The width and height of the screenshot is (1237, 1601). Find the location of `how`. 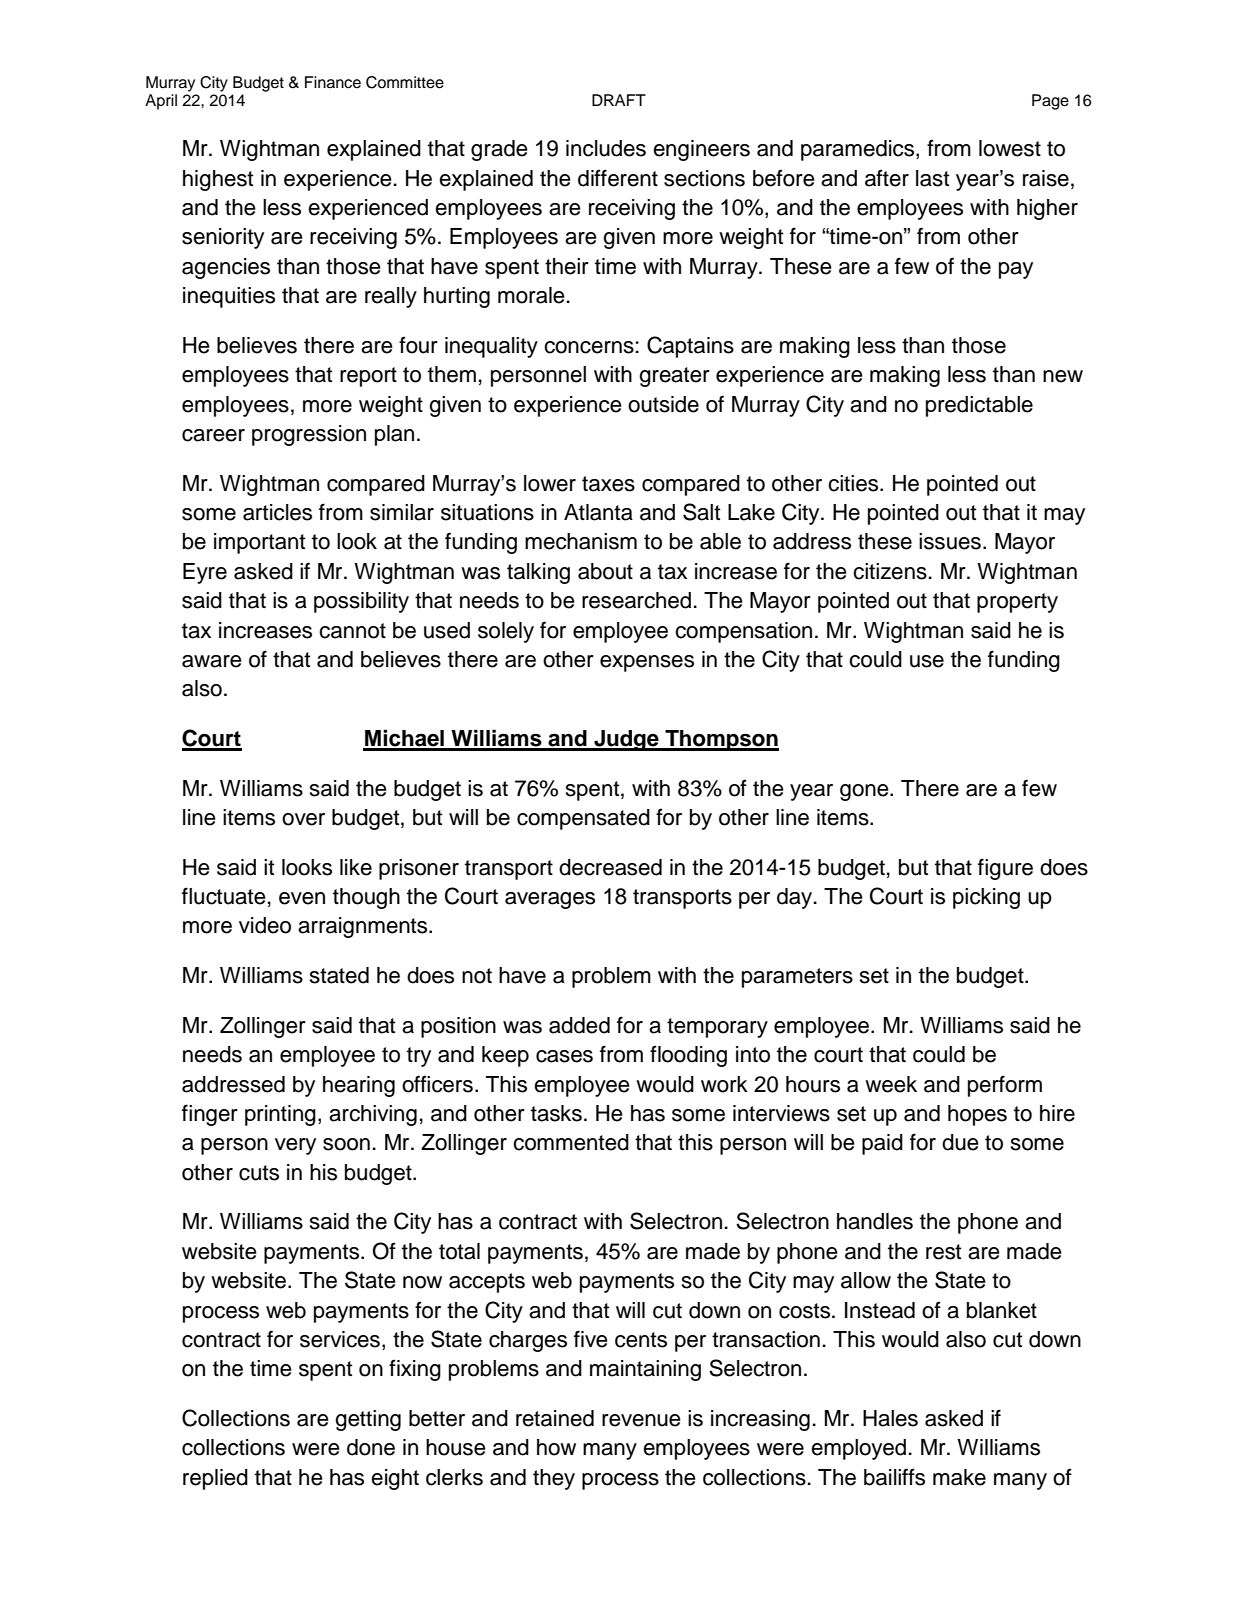

how is located at coordinates (556, 1447).
